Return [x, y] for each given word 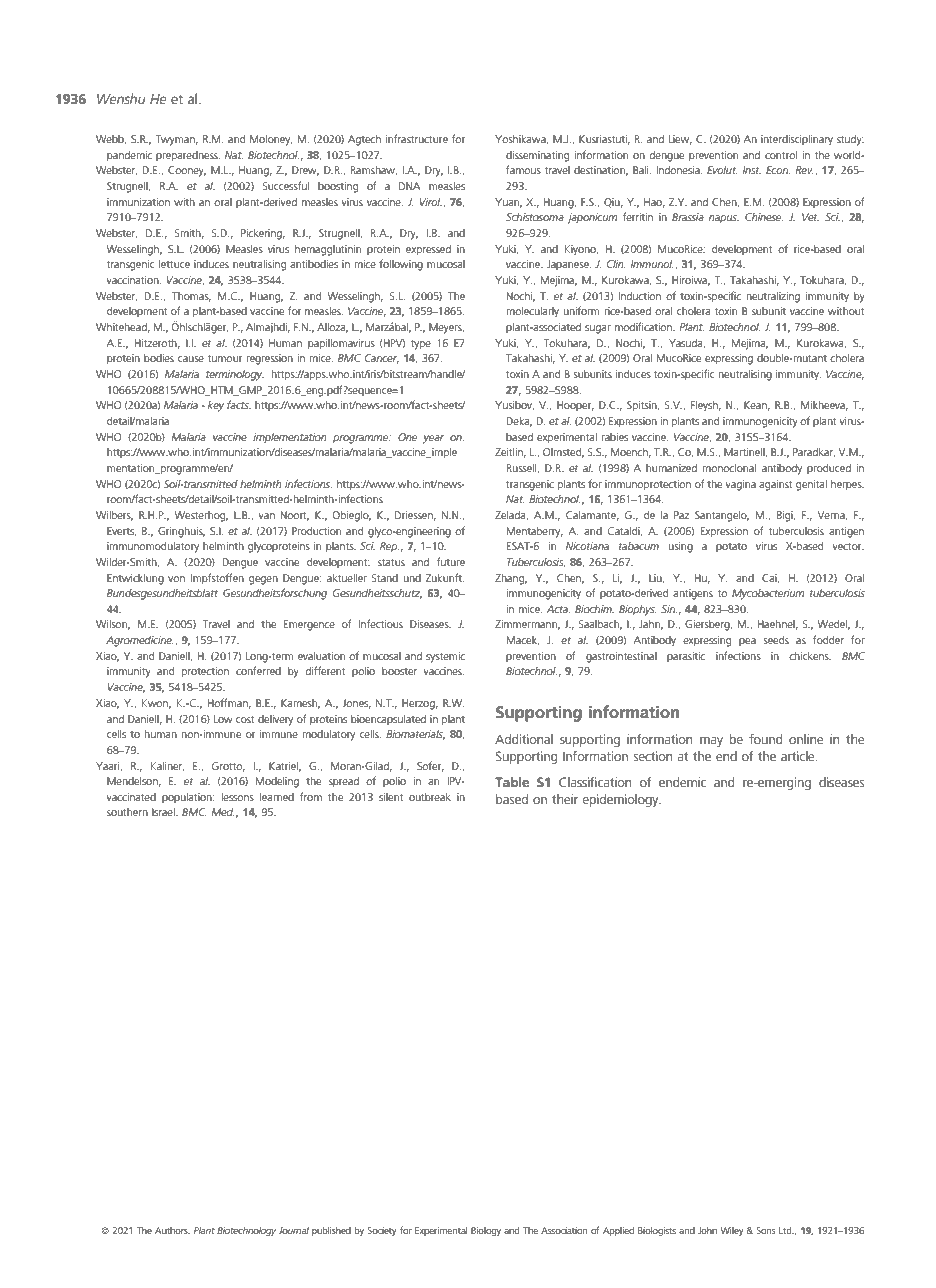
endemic [683, 782]
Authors [172, 1230]
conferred [258, 670]
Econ [778, 170]
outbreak [430, 797]
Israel [164, 812]
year [433, 439]
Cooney [187, 171]
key [216, 406]
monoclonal [729, 468]
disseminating [537, 156]
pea [747, 642]
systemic [445, 657]
